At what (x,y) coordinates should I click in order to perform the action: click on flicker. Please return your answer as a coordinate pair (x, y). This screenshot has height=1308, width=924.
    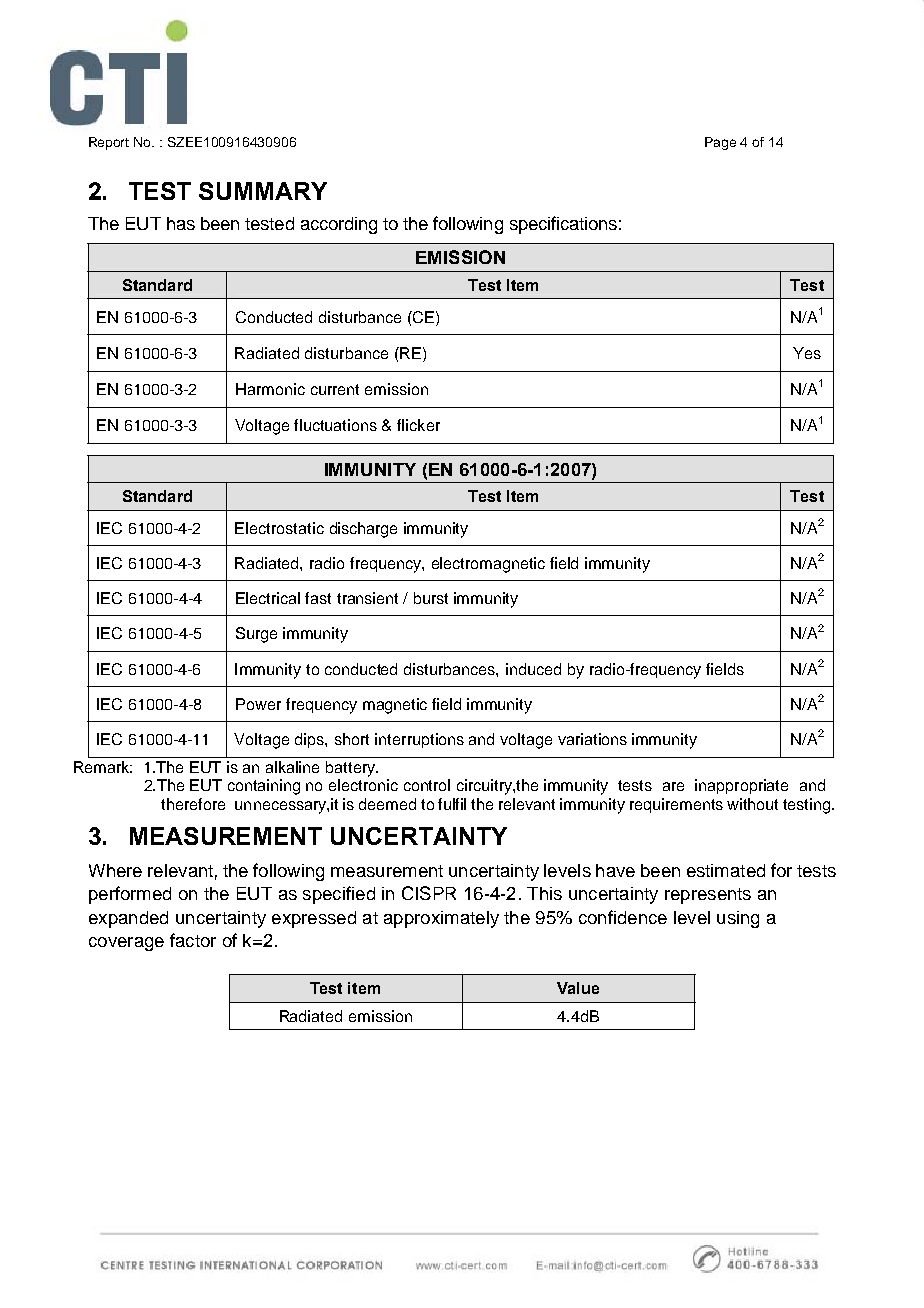
    Looking at the image, I should click on (418, 425).
